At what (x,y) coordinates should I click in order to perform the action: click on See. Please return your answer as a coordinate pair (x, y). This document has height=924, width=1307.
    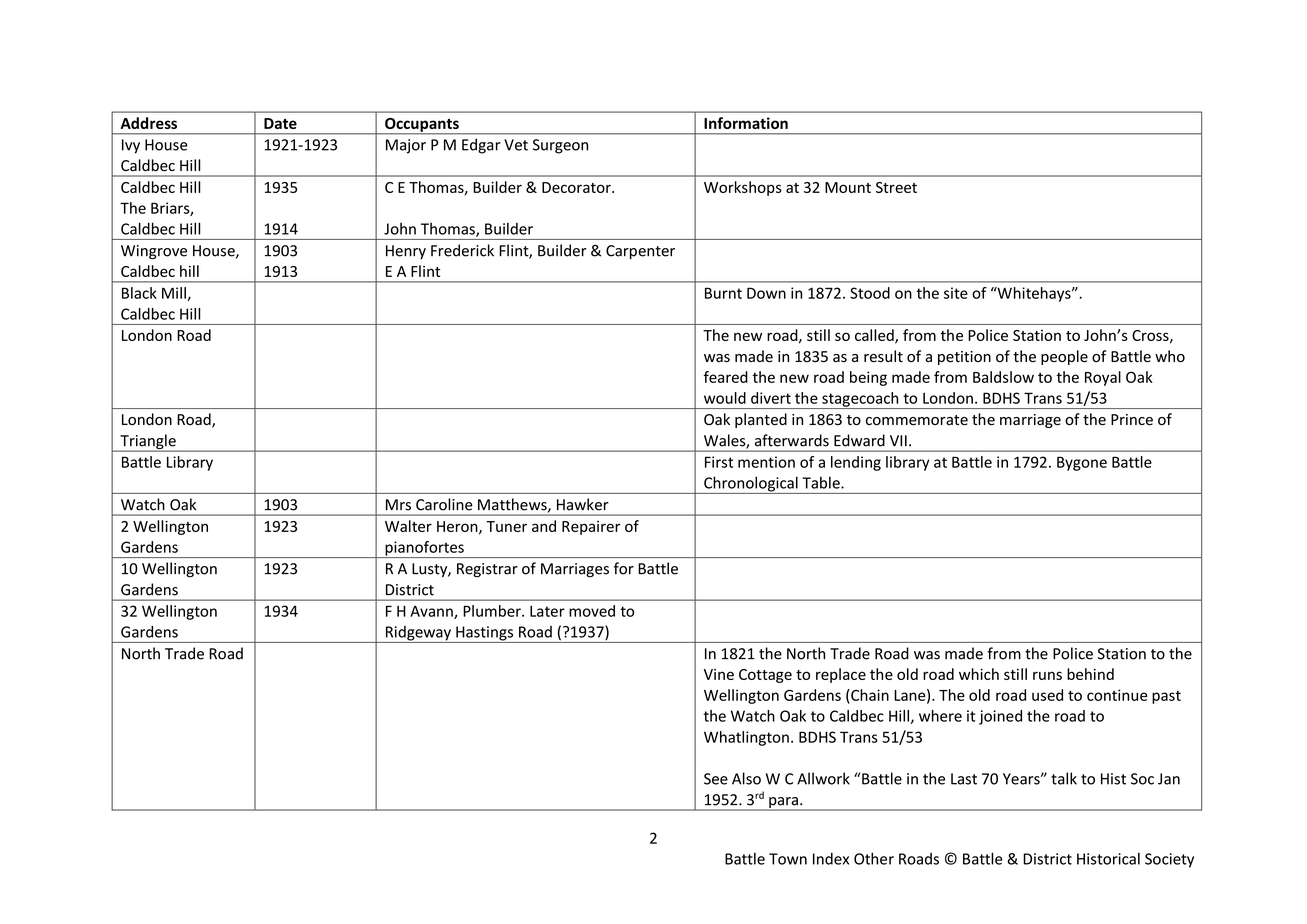
    Looking at the image, I should click on (716, 779).
